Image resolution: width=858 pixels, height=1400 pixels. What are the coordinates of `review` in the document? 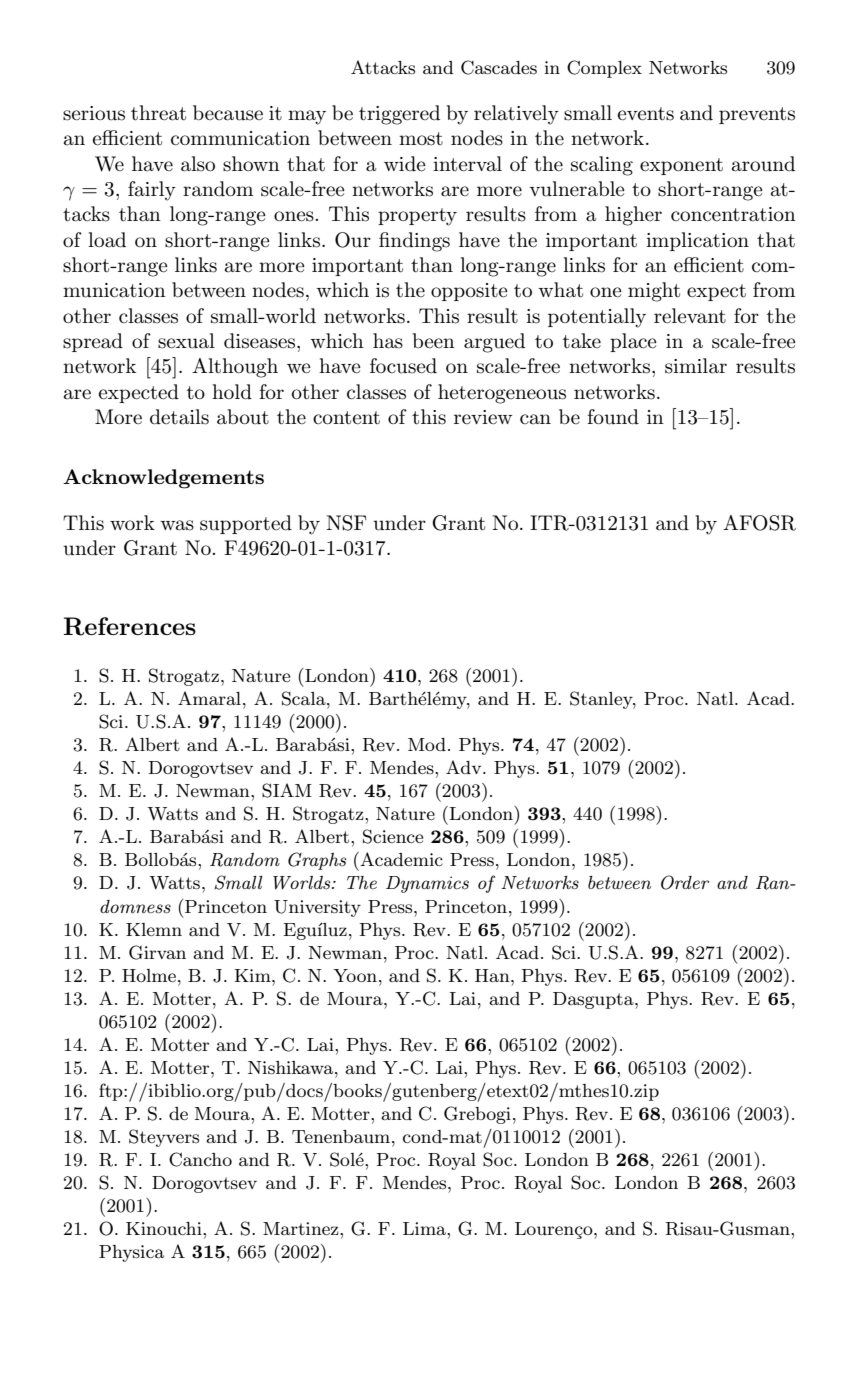 It's located at (483, 417).
